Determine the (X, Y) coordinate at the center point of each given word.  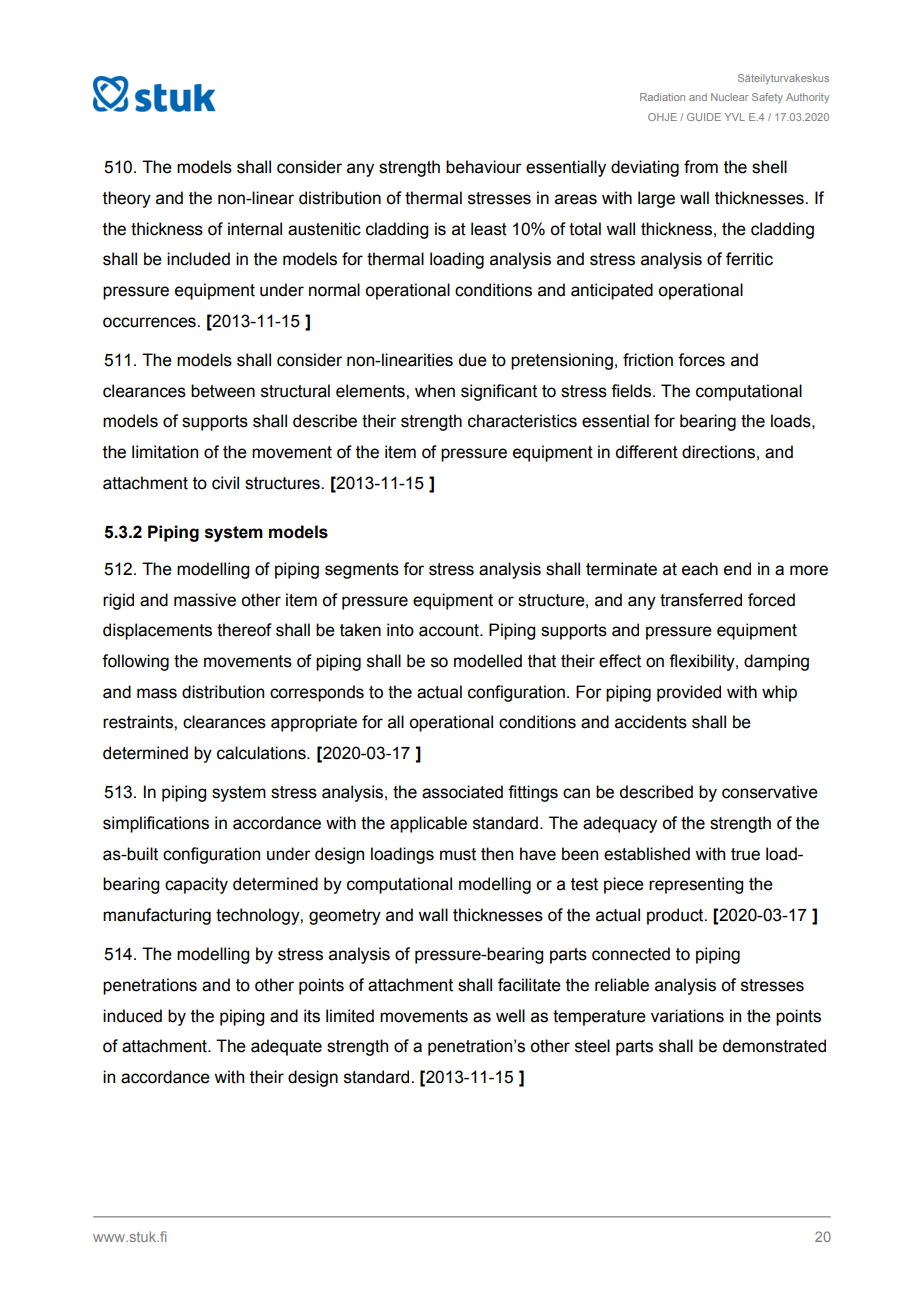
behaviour (484, 167)
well (510, 1016)
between (223, 391)
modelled (488, 661)
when (435, 391)
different (647, 452)
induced (132, 1016)
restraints (139, 722)
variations (687, 1016)
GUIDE (704, 117)
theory (127, 199)
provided (689, 693)
